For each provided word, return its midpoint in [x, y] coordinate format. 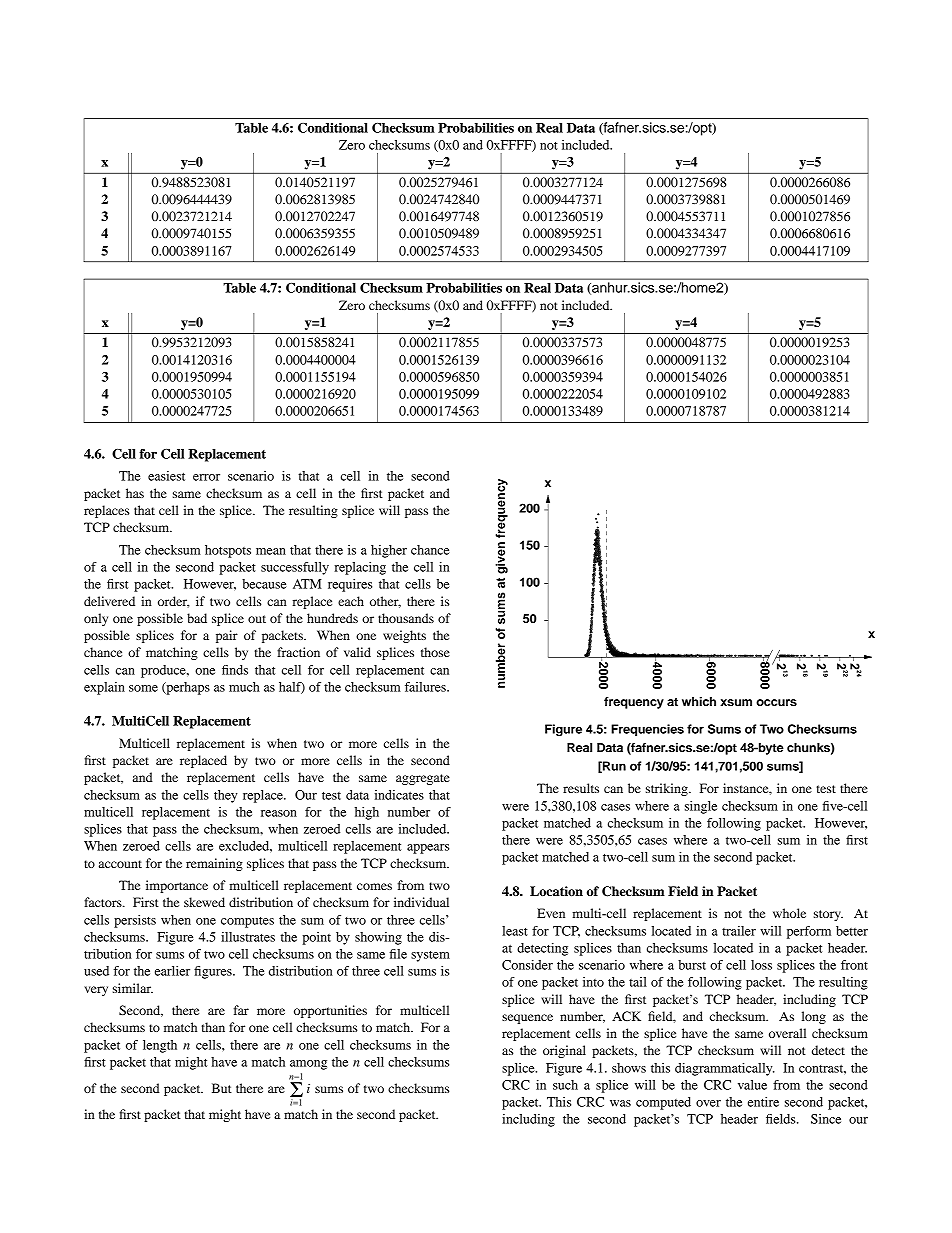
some [143, 688]
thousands [406, 618]
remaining [214, 864]
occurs [776, 702]
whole [789, 913]
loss [761, 965]
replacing [360, 568]
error [206, 477]
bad [197, 618]
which [699, 701]
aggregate [423, 779]
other [385, 602]
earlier [172, 971]
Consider [527, 965]
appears [428, 849]
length [160, 1046]
